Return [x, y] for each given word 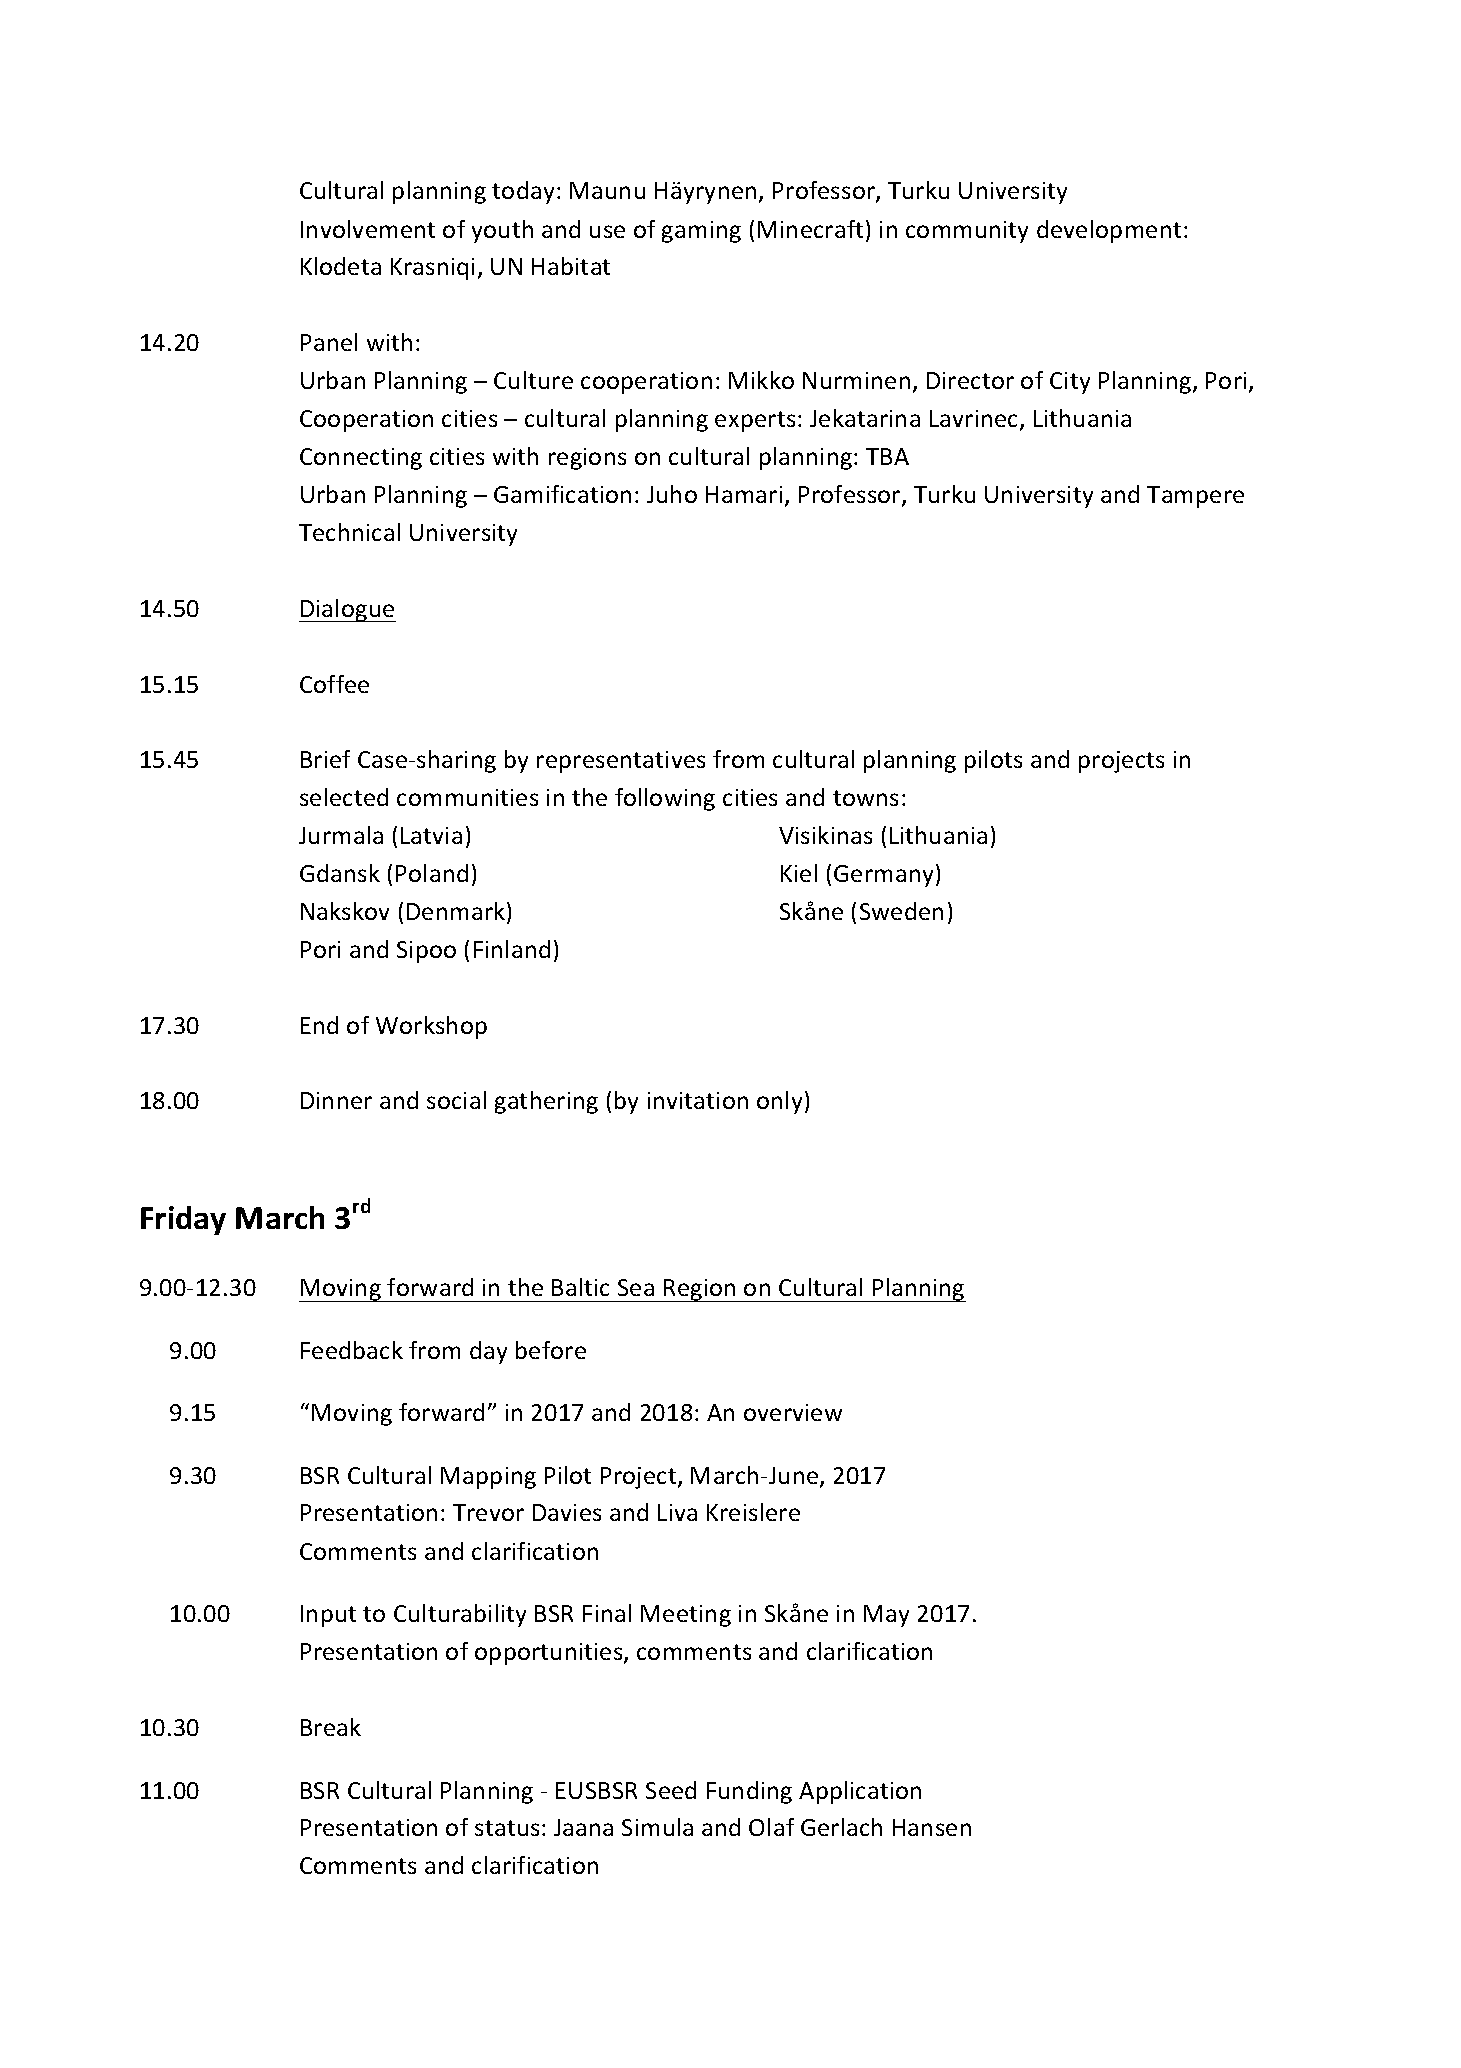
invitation [698, 1100]
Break [331, 1727]
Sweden [901, 911]
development [1109, 231]
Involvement [368, 229]
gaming [701, 232]
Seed [671, 1790]
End [319, 1025]
